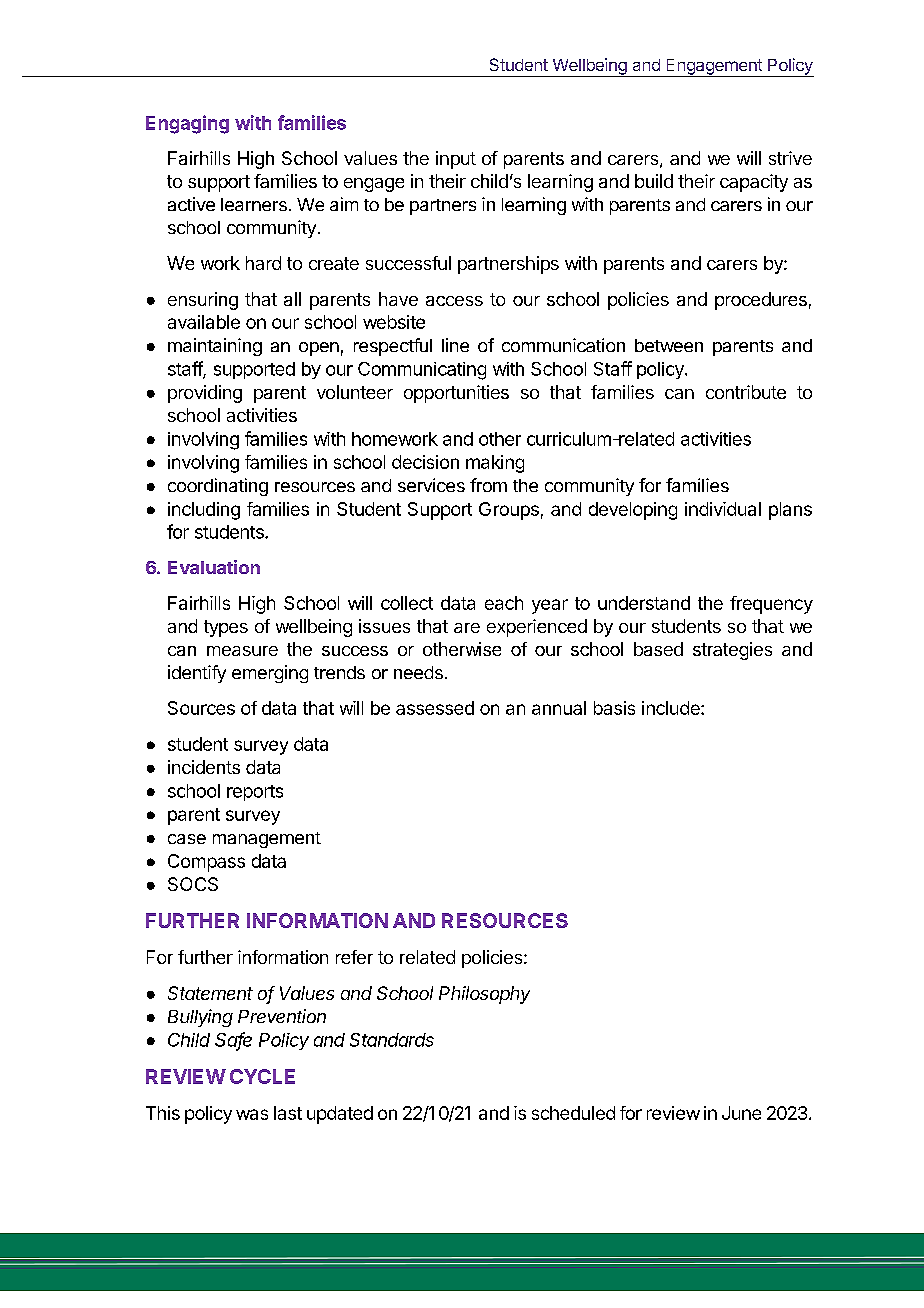 The image size is (924, 1308). I want to click on CYCLE, so click(262, 1076).
